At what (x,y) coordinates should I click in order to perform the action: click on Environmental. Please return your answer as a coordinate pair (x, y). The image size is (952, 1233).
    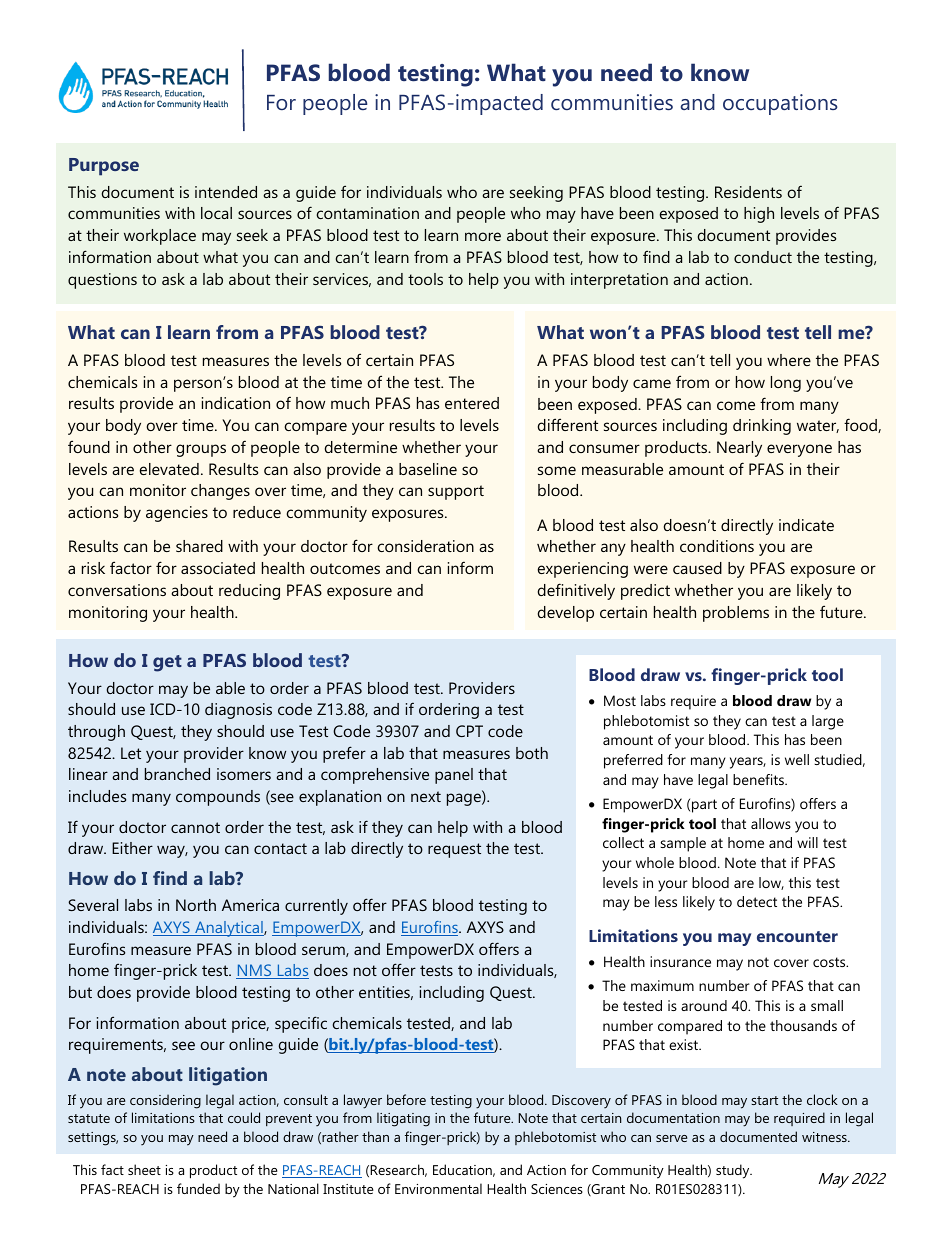
    Looking at the image, I should click on (438, 1188).
